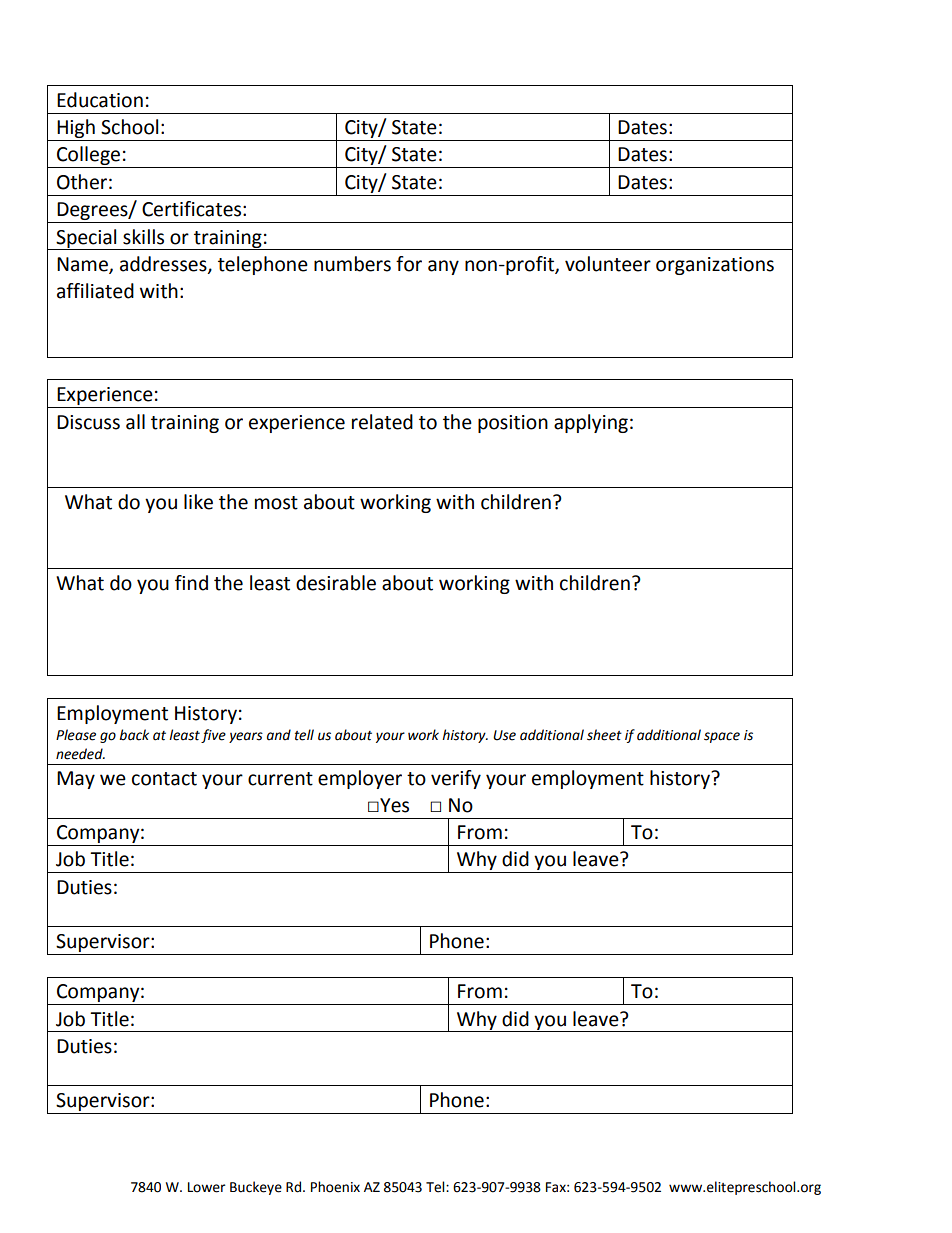 This screenshot has height=1233, width=952. Describe the element at coordinates (604, 735) in the screenshot. I see `sheet` at that location.
